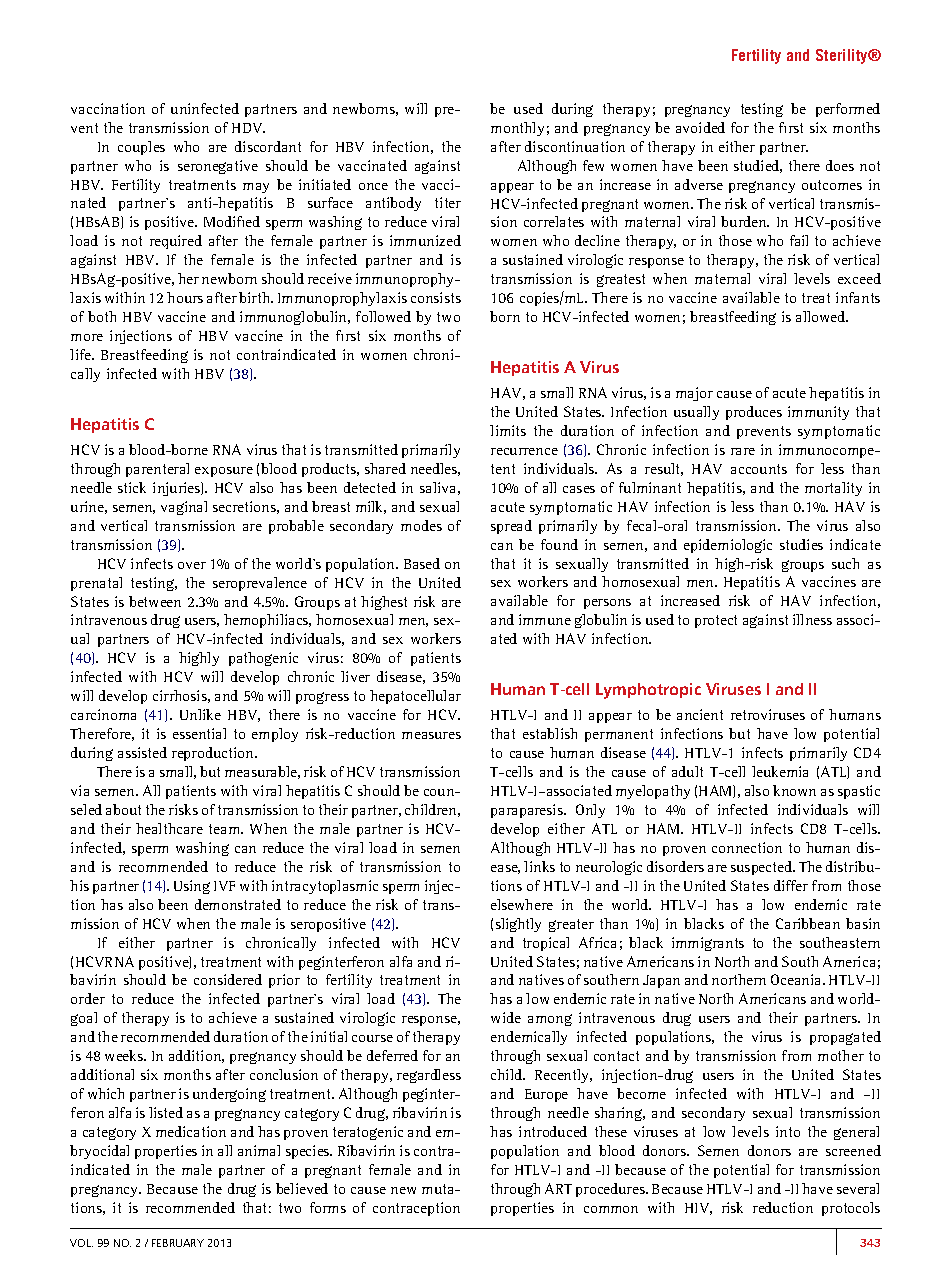 This page has width=952, height=1280. What do you see at coordinates (763, 868) in the page?
I see `suspected` at bounding box center [763, 868].
